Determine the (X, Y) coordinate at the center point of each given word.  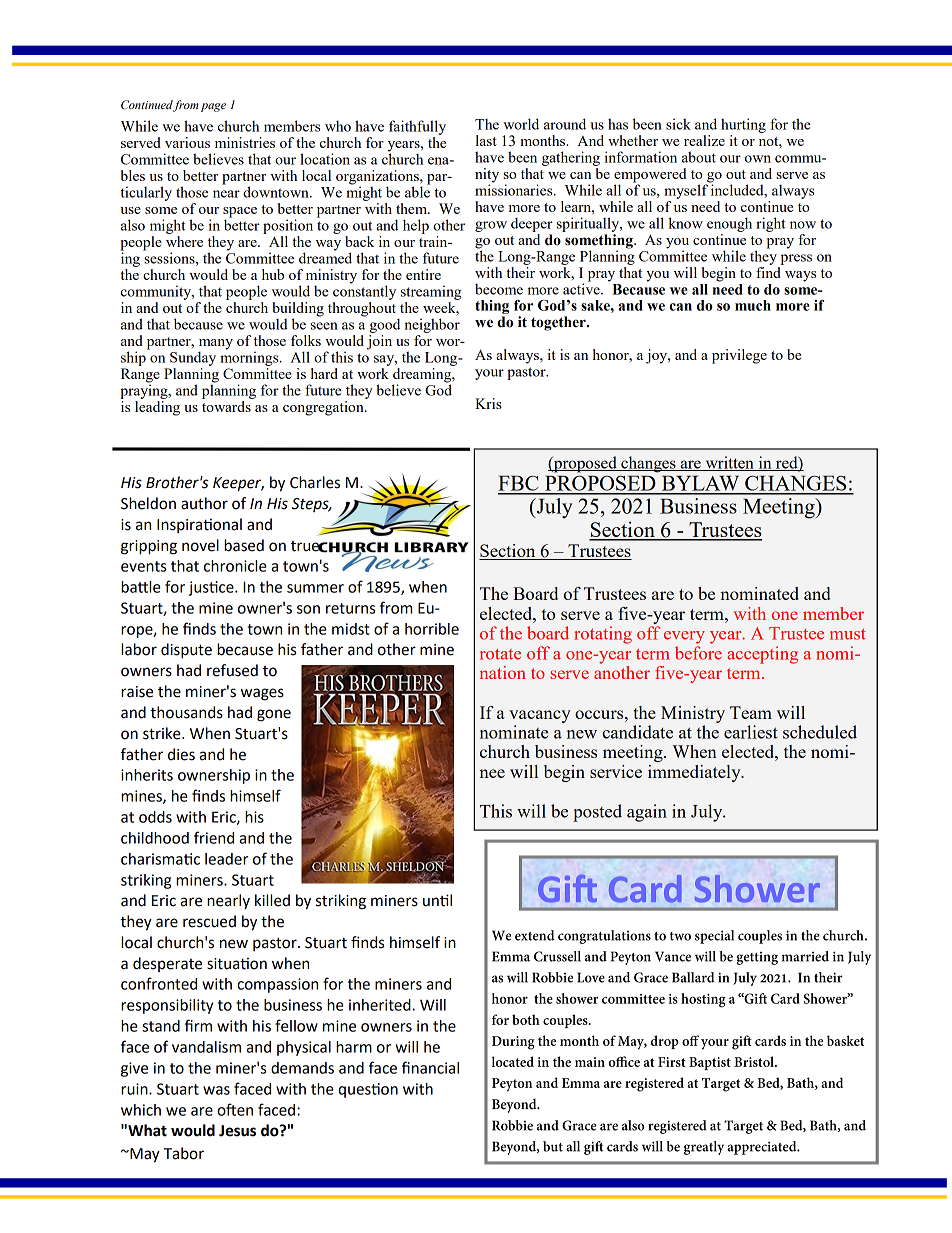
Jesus (237, 1131)
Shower (757, 889)
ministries (245, 142)
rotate (500, 654)
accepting (762, 655)
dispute (186, 651)
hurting (743, 125)
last (486, 140)
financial (430, 1067)
